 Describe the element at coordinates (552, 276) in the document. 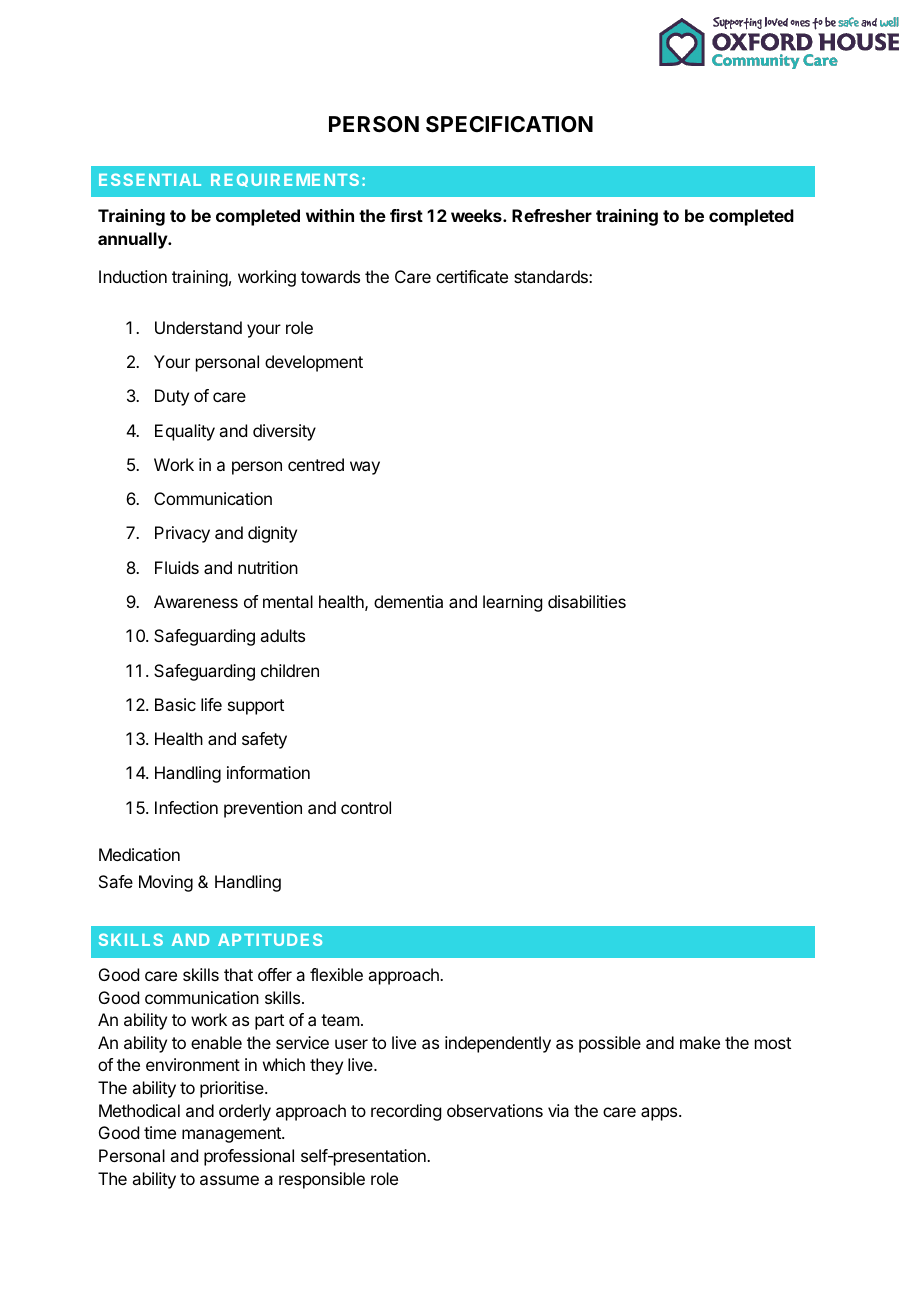

I see `standards` at that location.
